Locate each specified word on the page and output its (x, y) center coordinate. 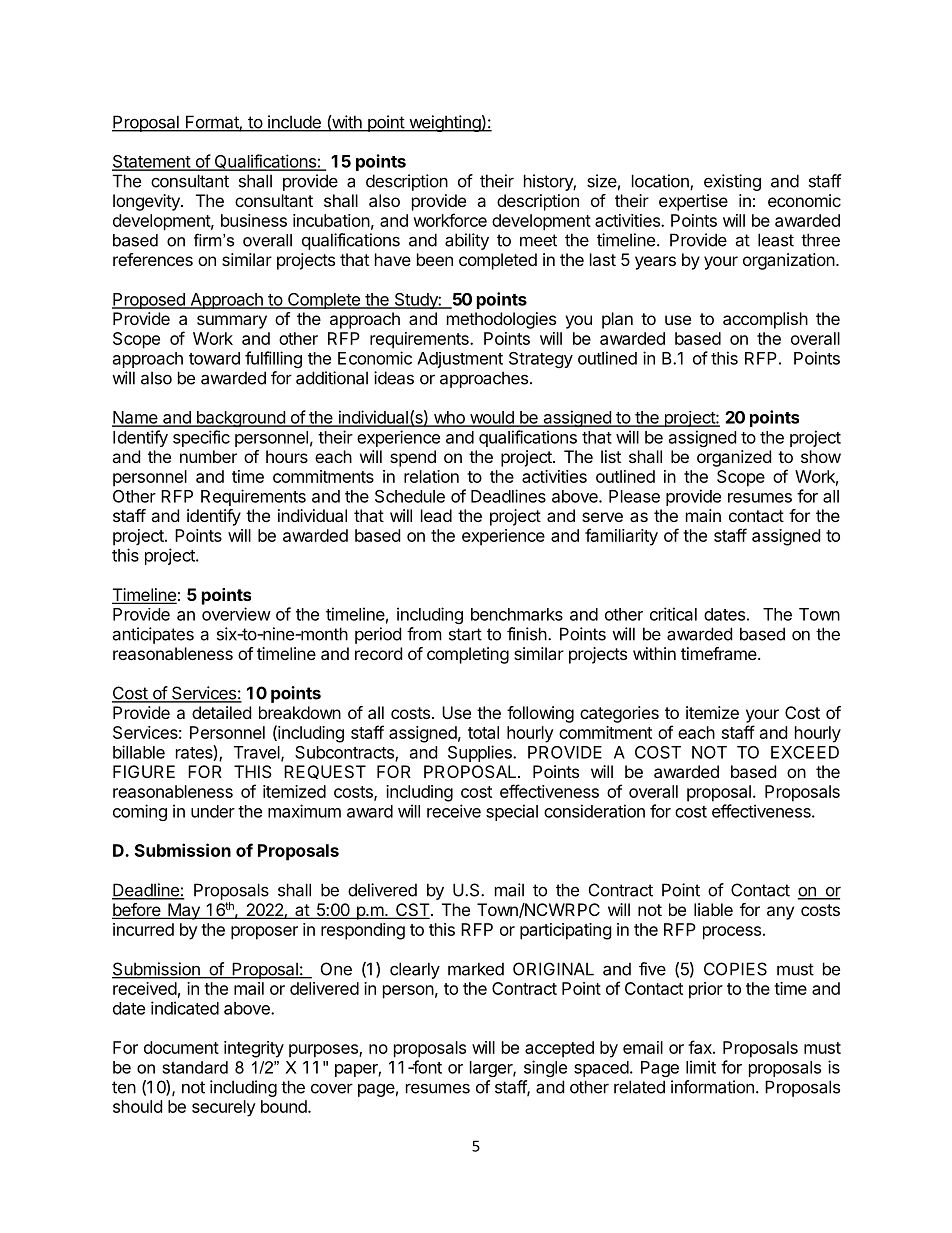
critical (673, 614)
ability (467, 241)
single (545, 1068)
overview (236, 614)
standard (195, 1067)
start (465, 634)
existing (732, 182)
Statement (152, 162)
